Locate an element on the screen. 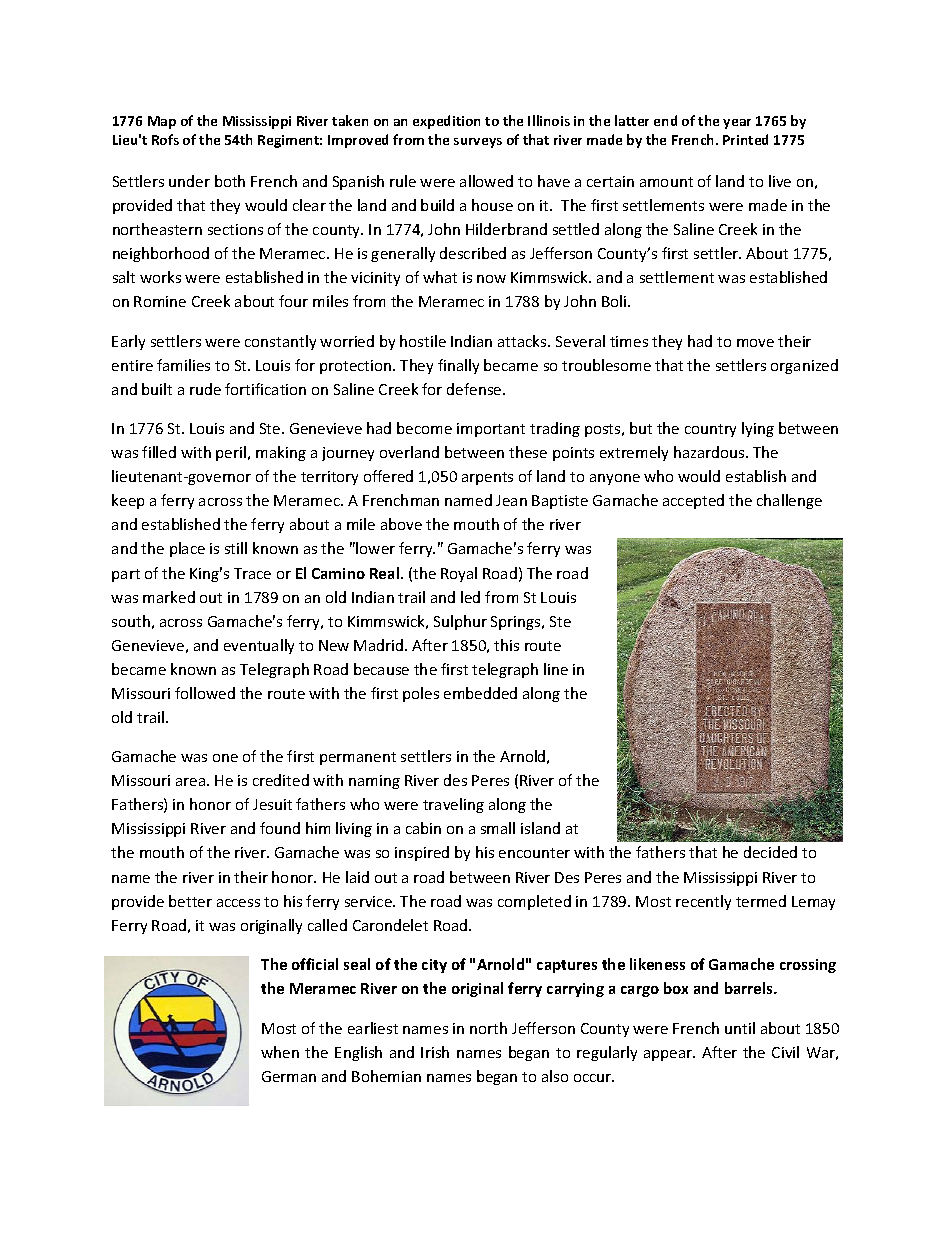  until is located at coordinates (740, 1028).
